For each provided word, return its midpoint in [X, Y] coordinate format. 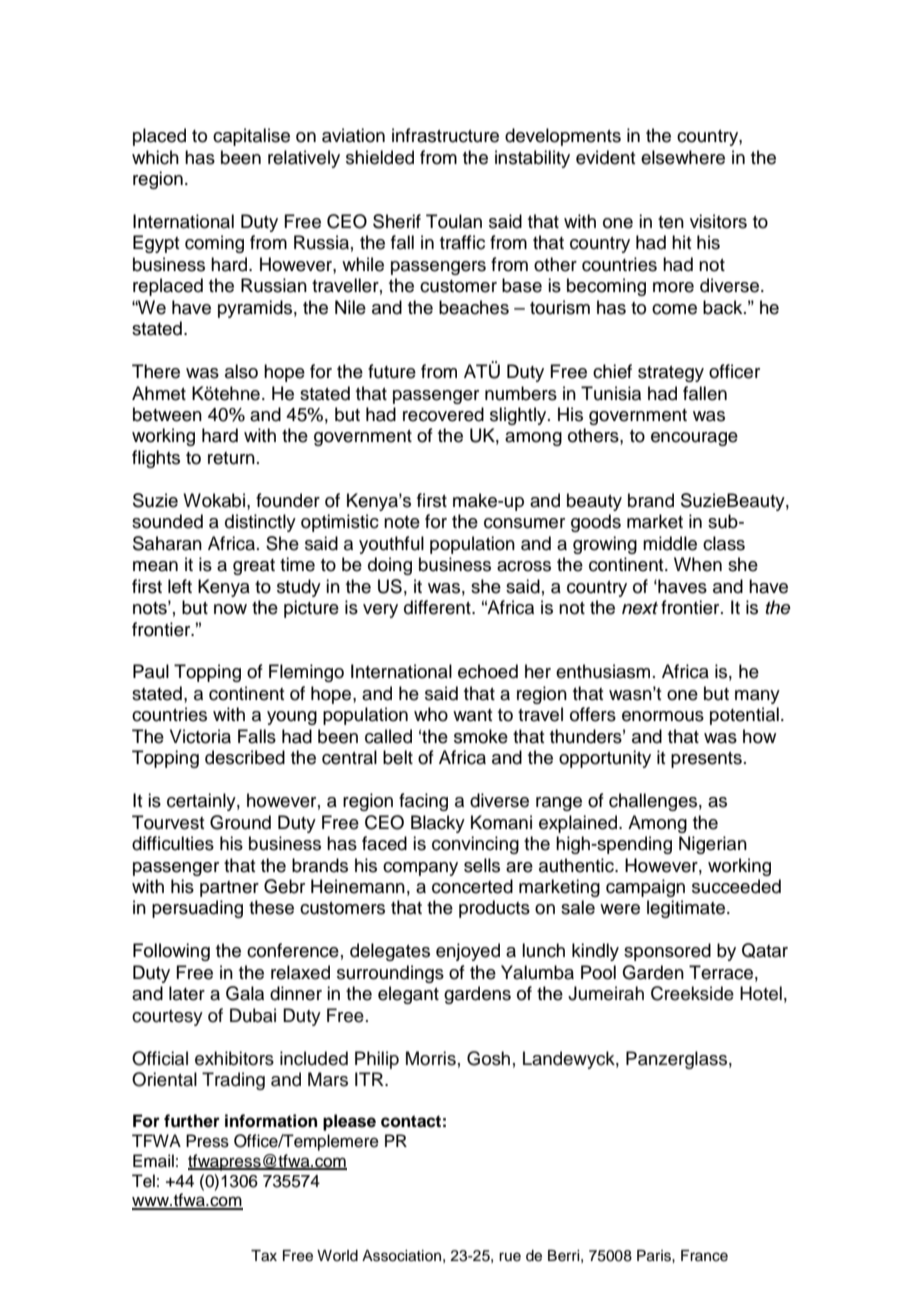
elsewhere [683, 157]
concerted [472, 886]
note [402, 522]
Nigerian [713, 845]
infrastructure [445, 135]
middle [670, 543]
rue [510, 1257]
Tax [264, 1256]
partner [229, 889]
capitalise [251, 137]
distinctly [260, 523]
